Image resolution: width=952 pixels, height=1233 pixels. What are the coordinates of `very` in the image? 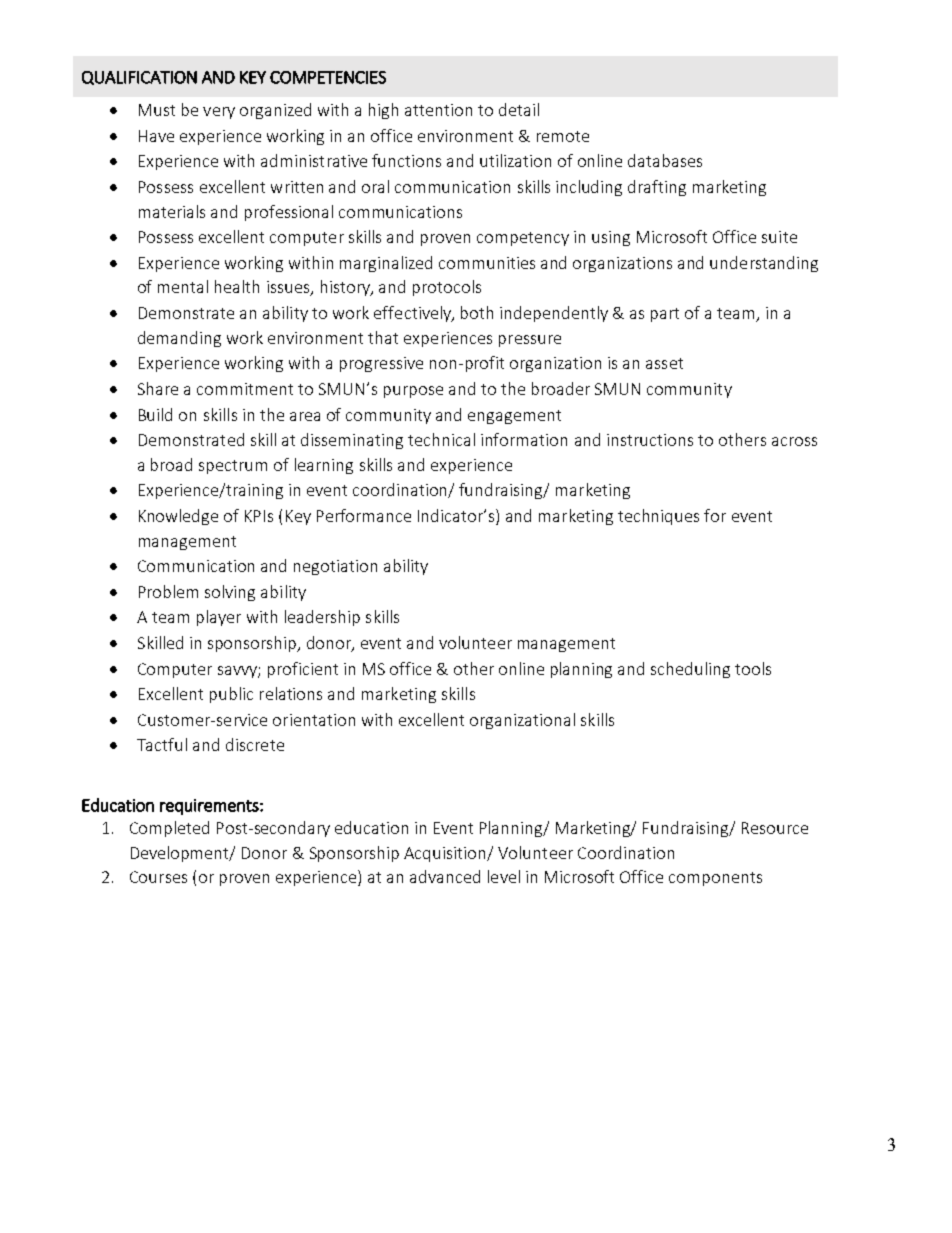 It's located at (219, 113).
